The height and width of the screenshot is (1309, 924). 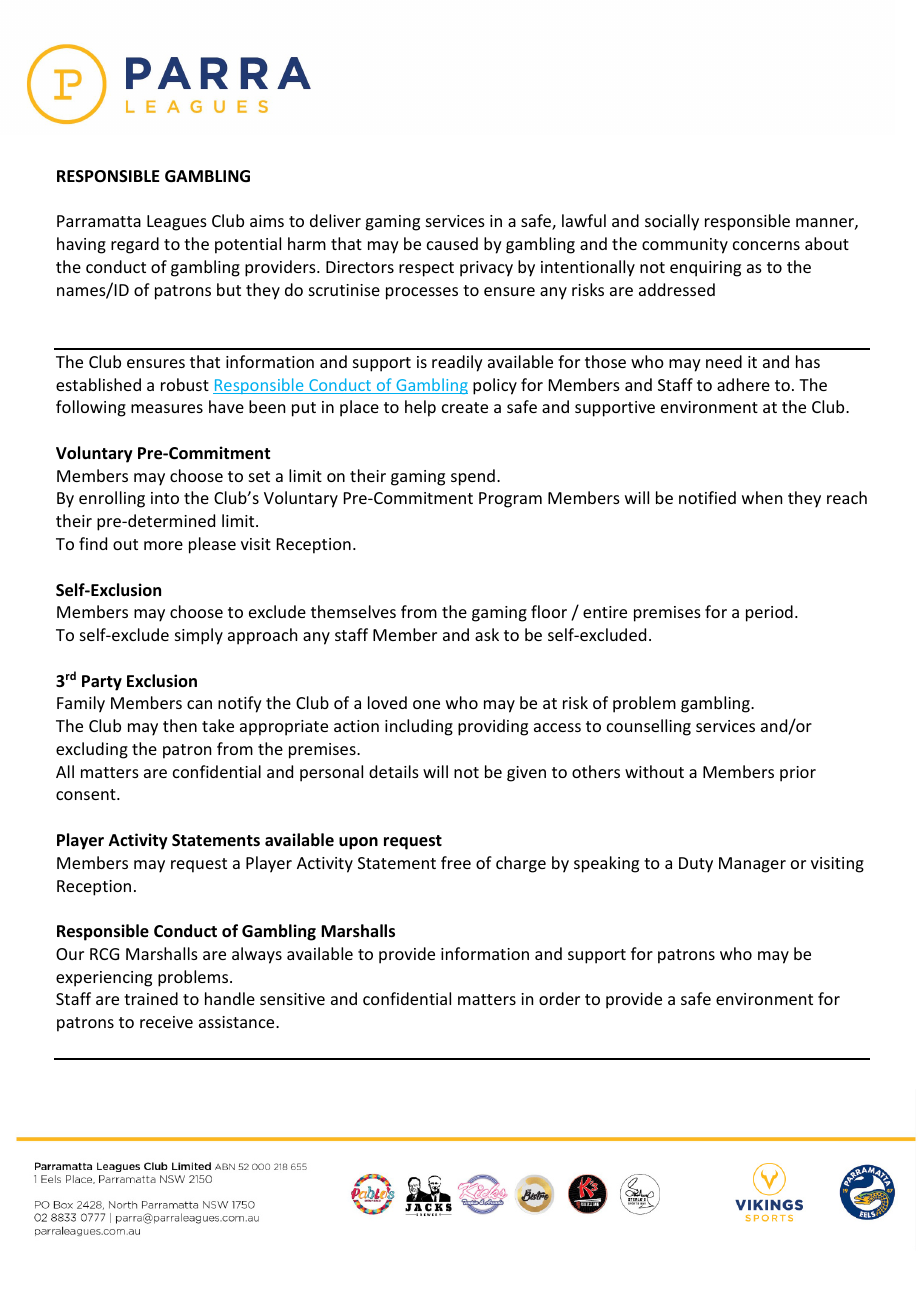 I want to click on trained, so click(x=151, y=998).
